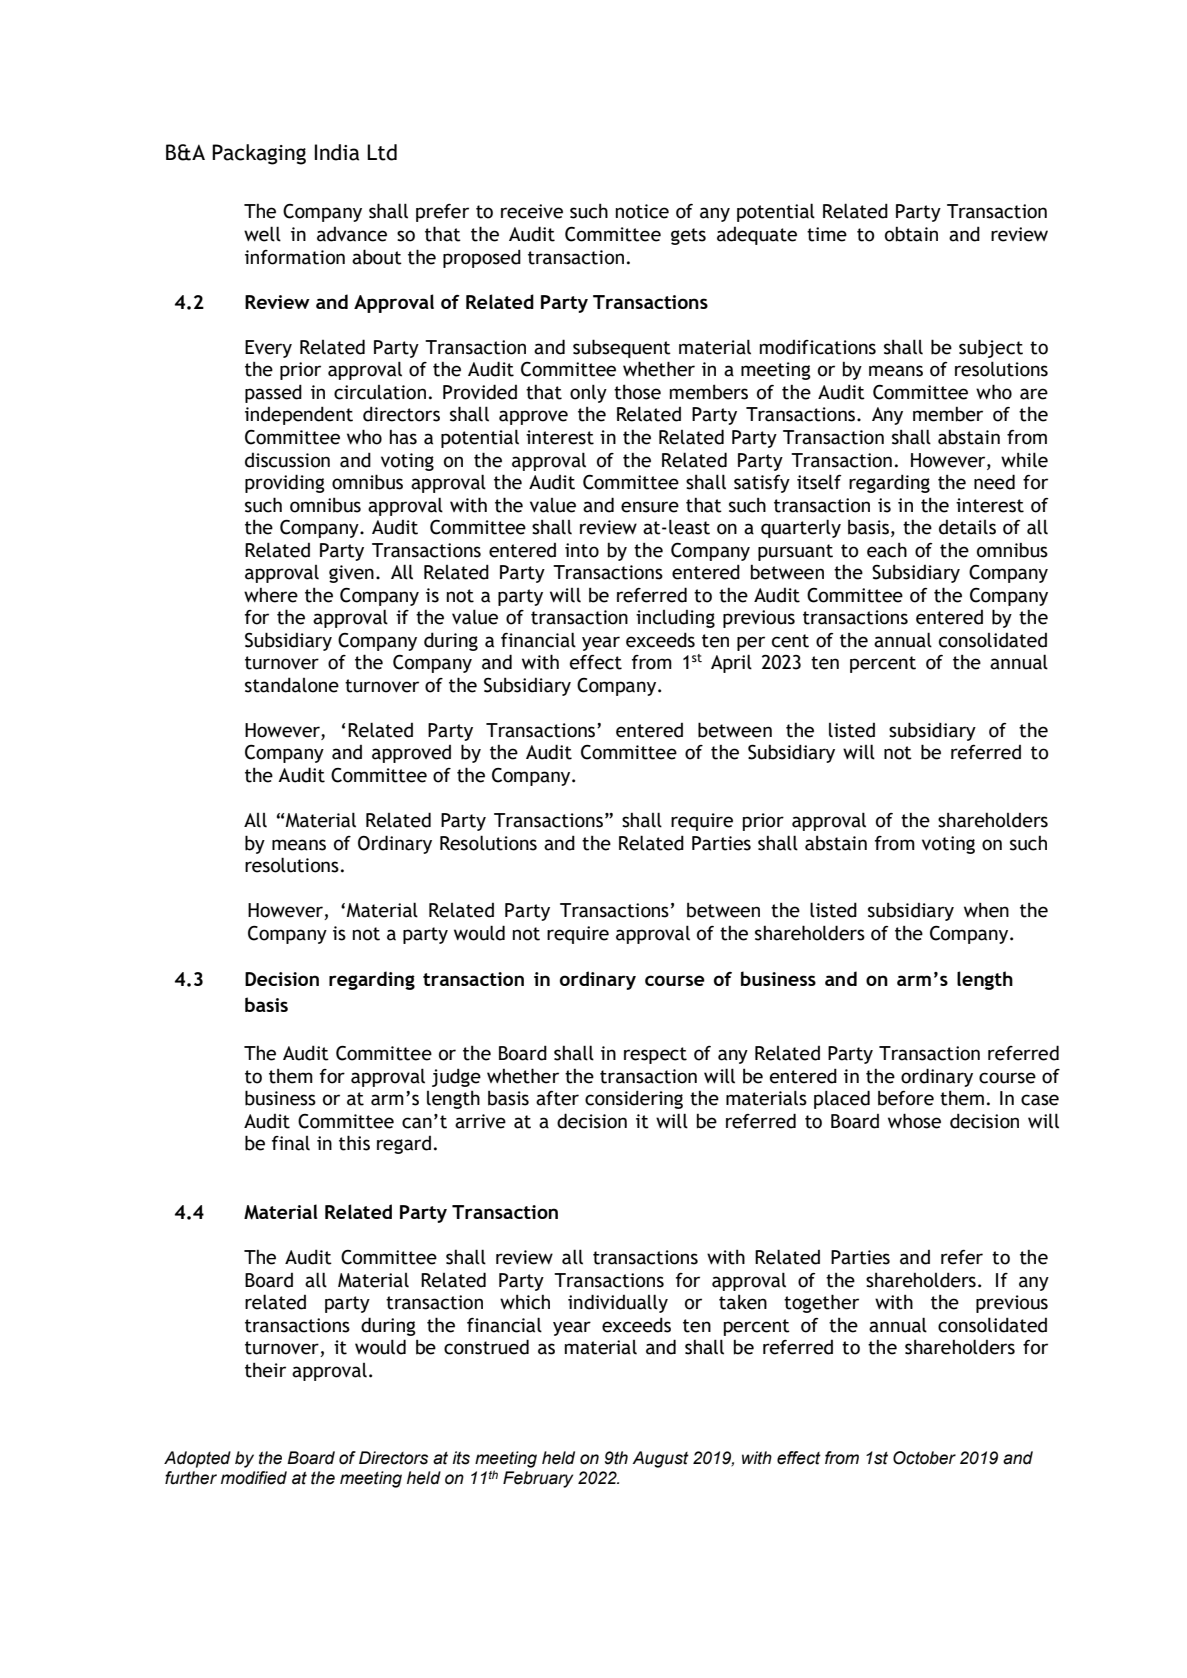  I want to click on respect, so click(655, 1055).
